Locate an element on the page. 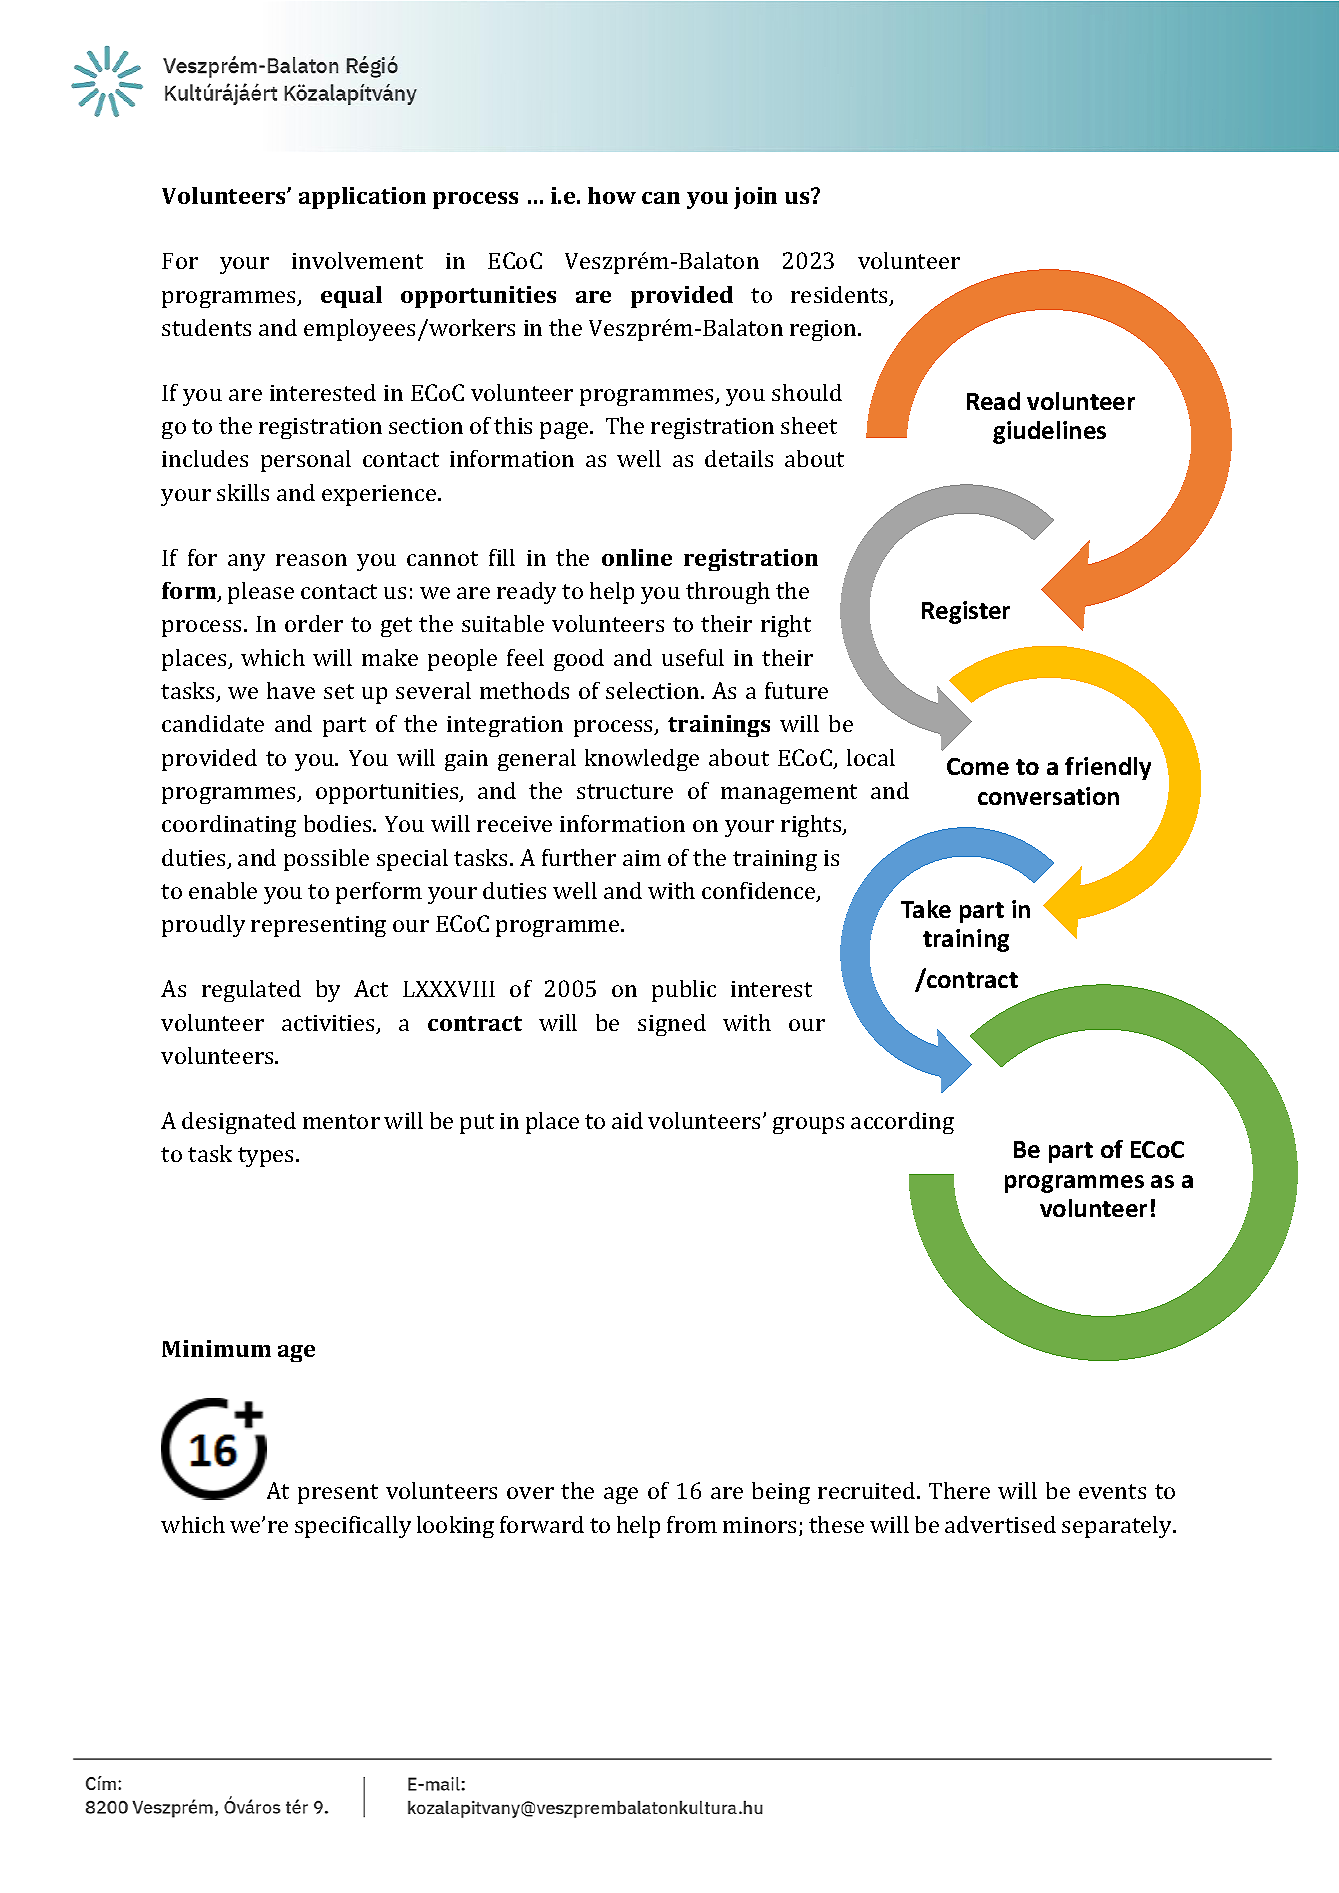 Image resolution: width=1339 pixels, height=1893 pixels. involvement is located at coordinates (357, 260).
